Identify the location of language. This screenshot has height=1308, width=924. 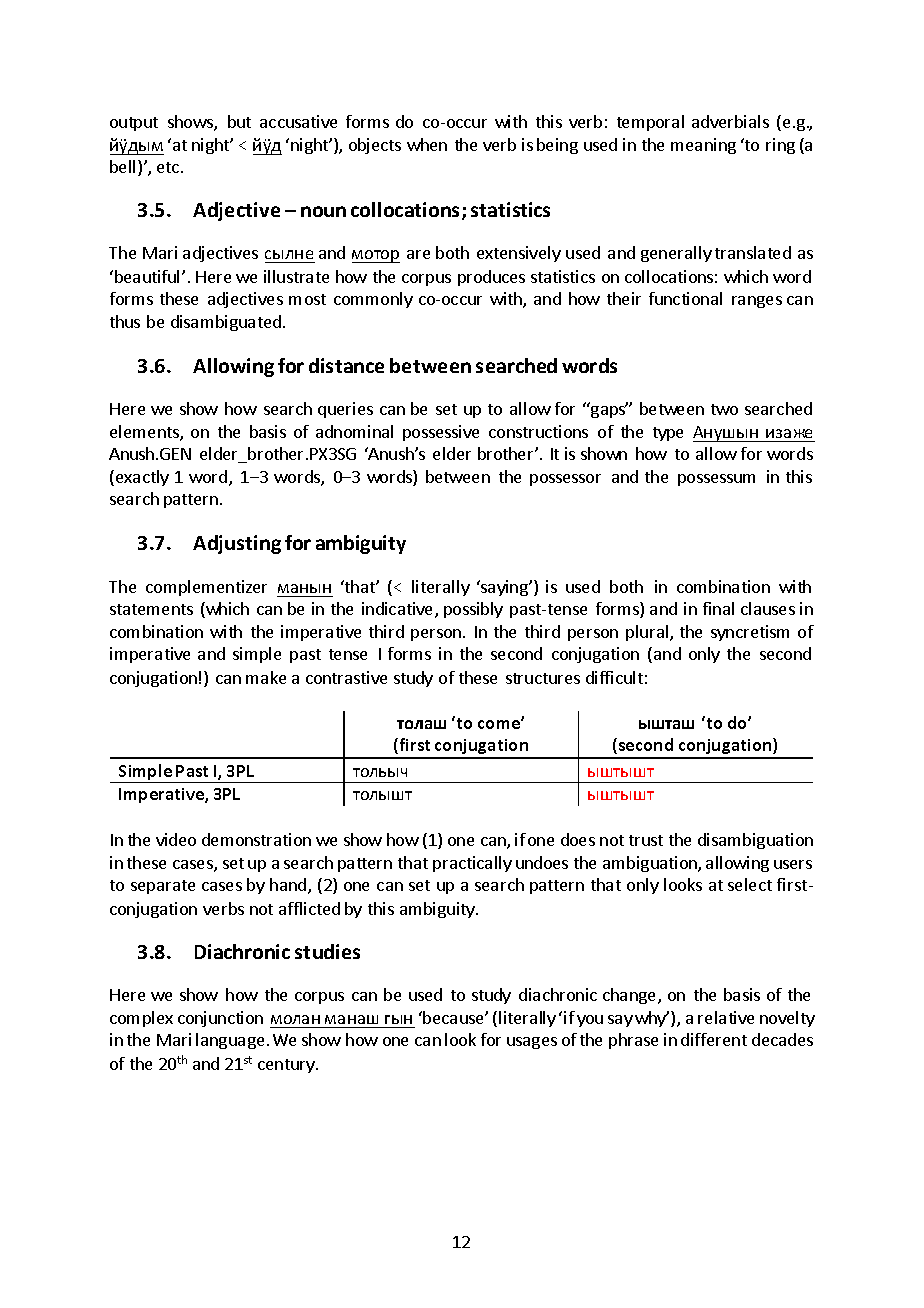
(230, 1041).
